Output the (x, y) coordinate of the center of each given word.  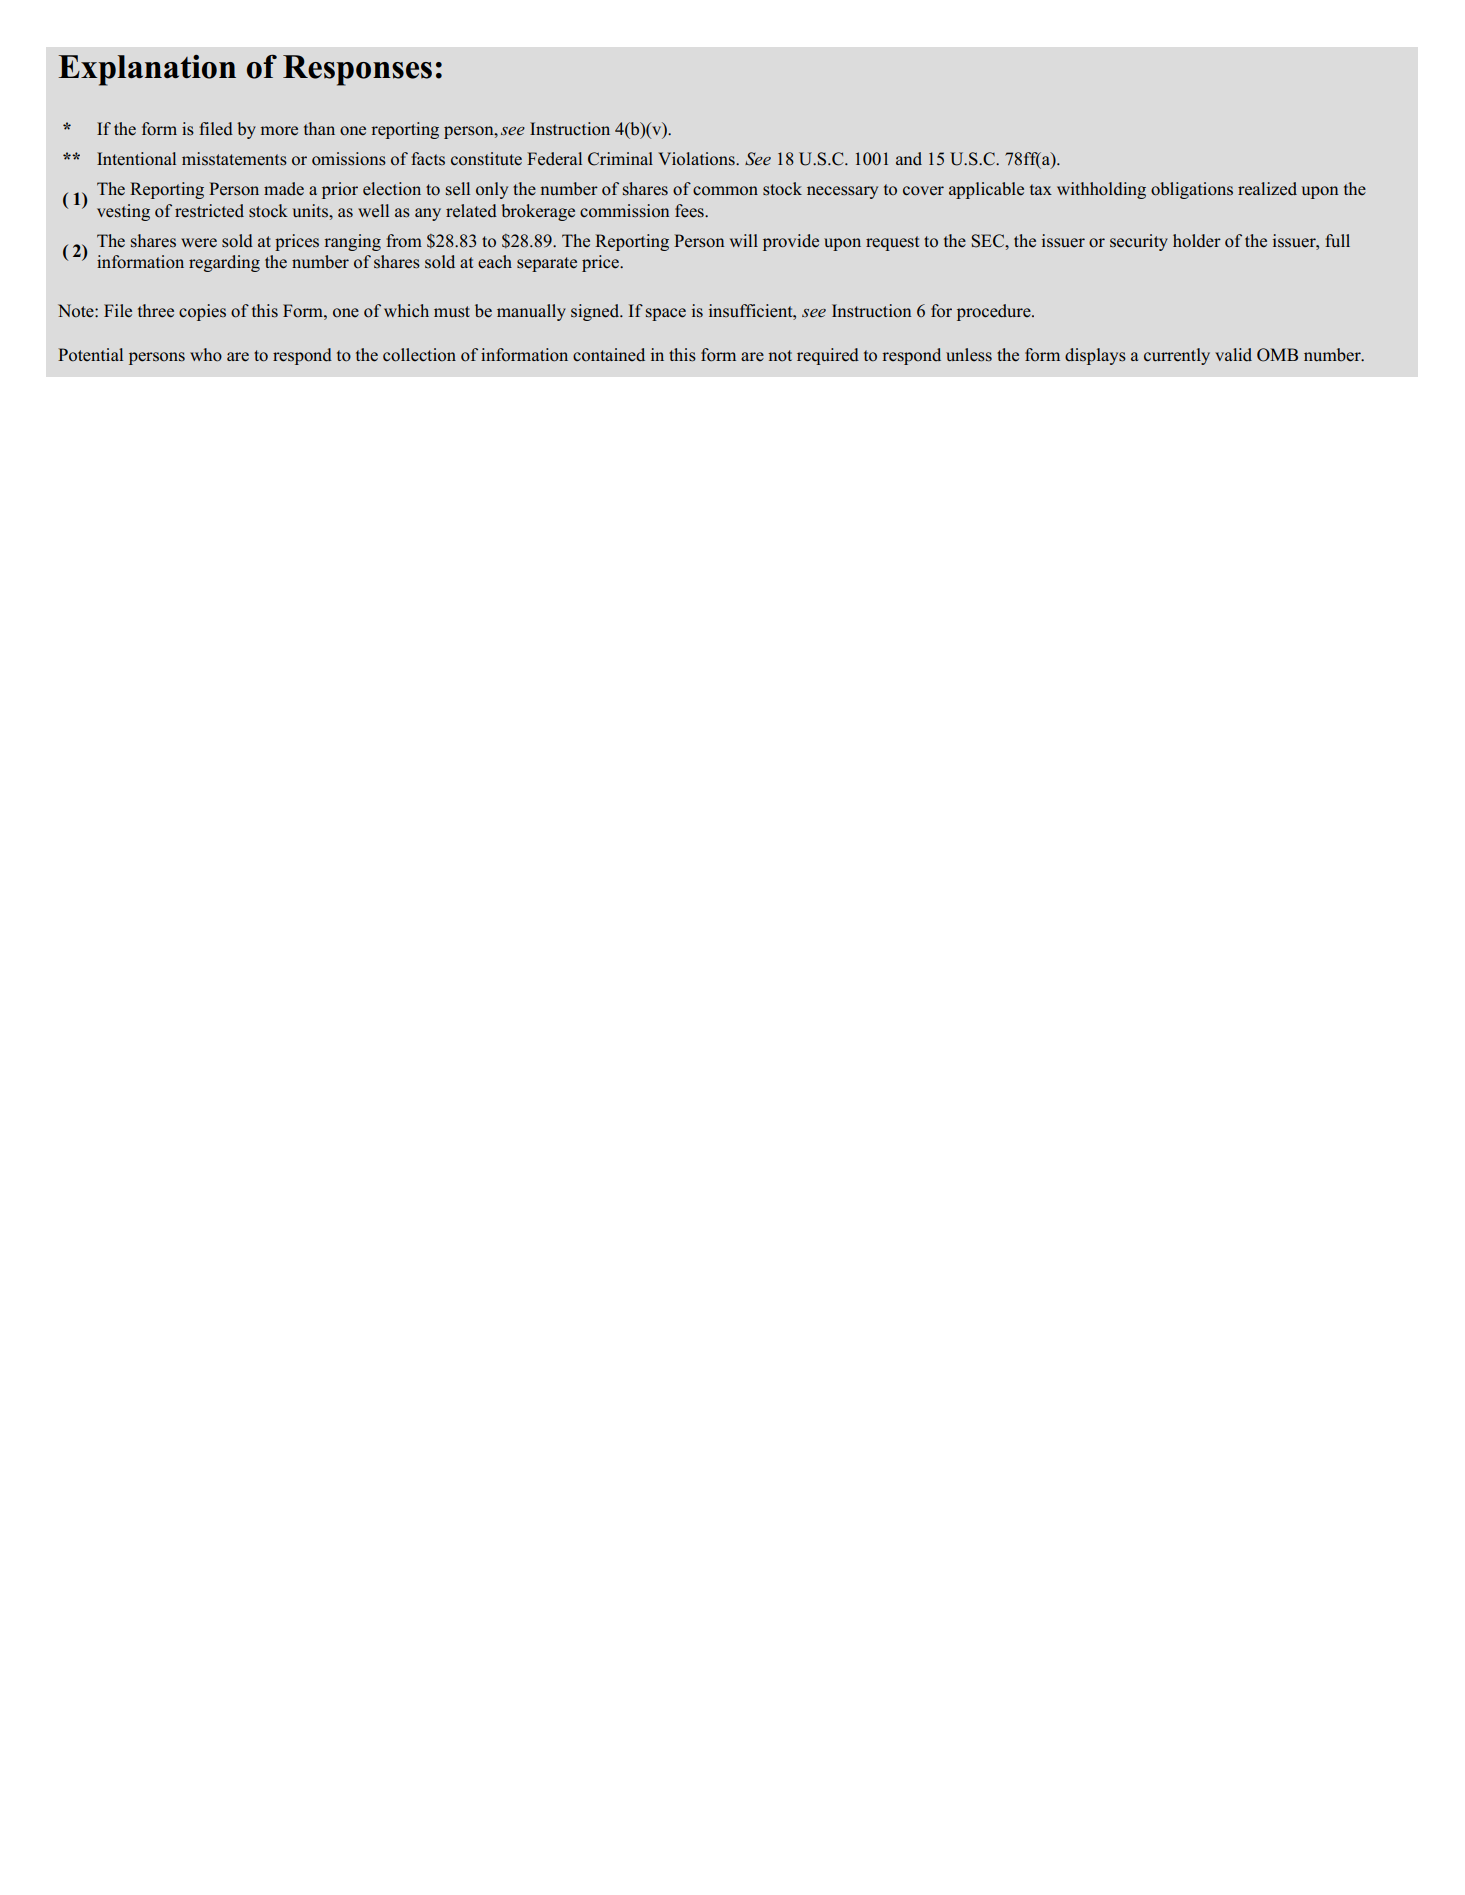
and (909, 159)
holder (1197, 241)
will (744, 240)
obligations (1192, 190)
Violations (697, 159)
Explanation (147, 70)
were (199, 243)
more (279, 131)
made (284, 189)
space (666, 314)
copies (202, 312)
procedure (995, 312)
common (725, 191)
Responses (357, 70)
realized (1267, 189)
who (206, 355)
